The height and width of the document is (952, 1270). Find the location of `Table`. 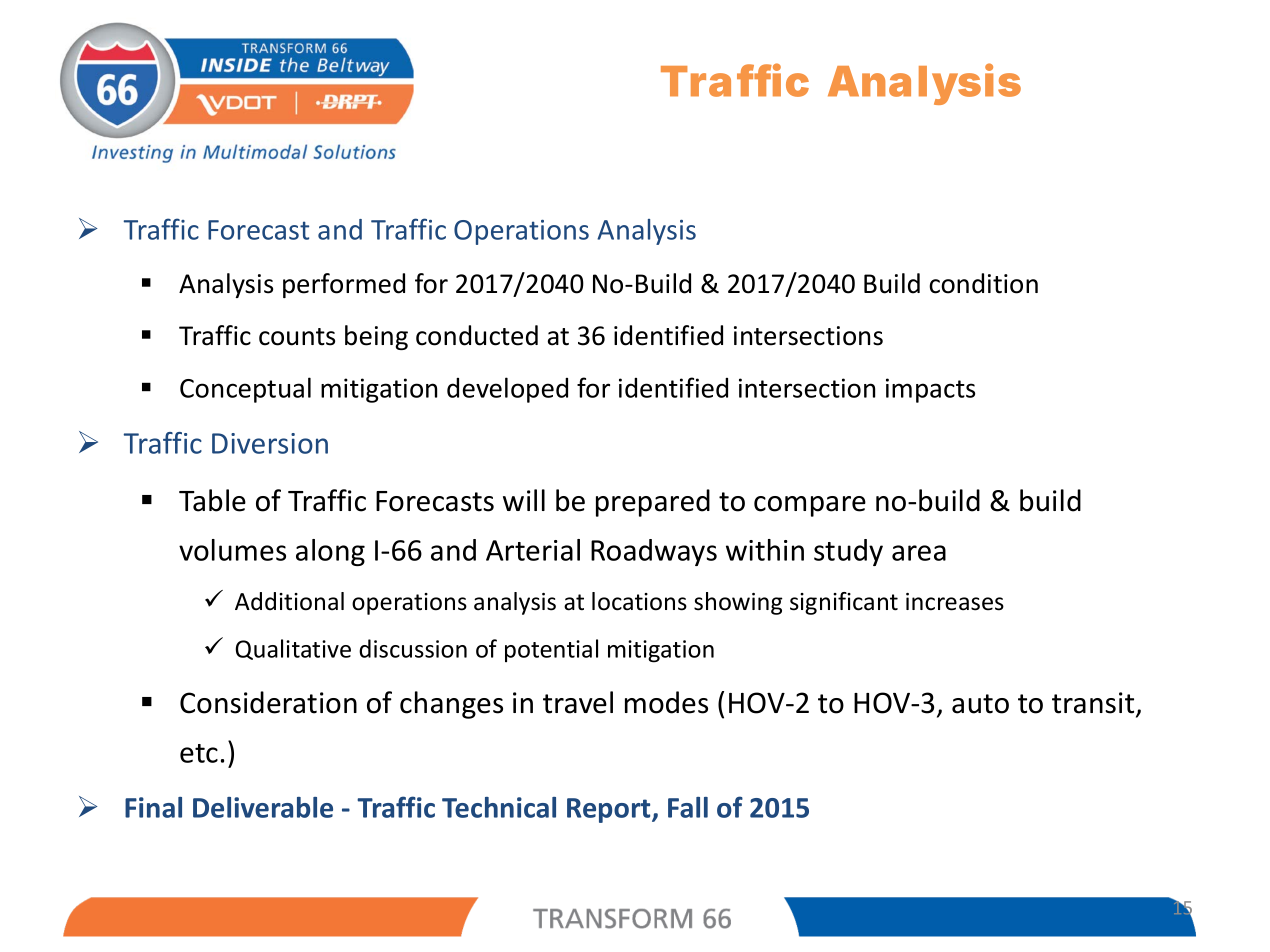

Table is located at coordinates (212, 500).
